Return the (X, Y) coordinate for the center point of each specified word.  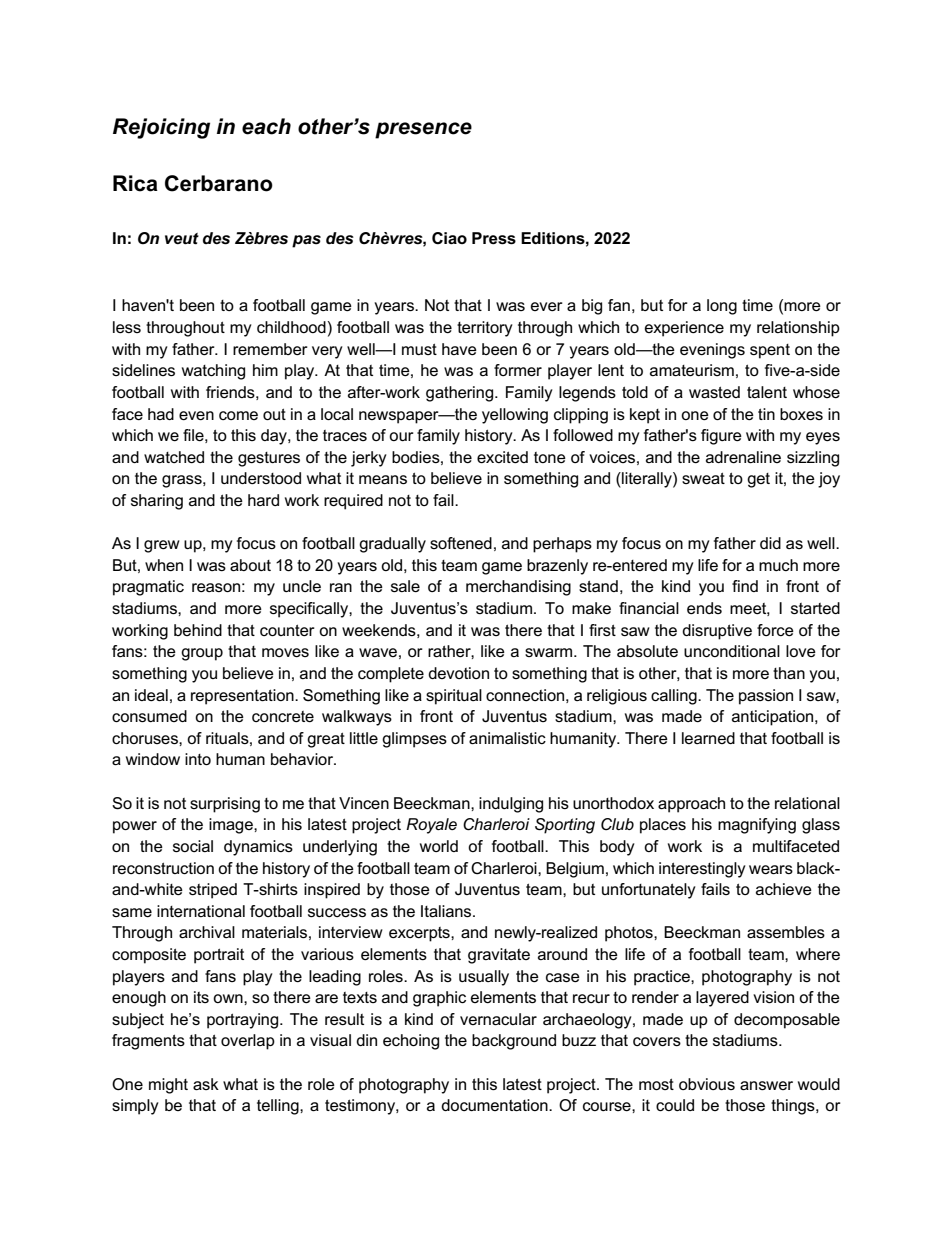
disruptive (717, 632)
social (193, 846)
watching (213, 372)
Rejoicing (161, 128)
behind (198, 630)
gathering (461, 394)
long (722, 307)
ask (206, 1084)
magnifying (757, 826)
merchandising (518, 588)
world (439, 846)
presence (423, 130)
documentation (495, 1105)
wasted (714, 392)
